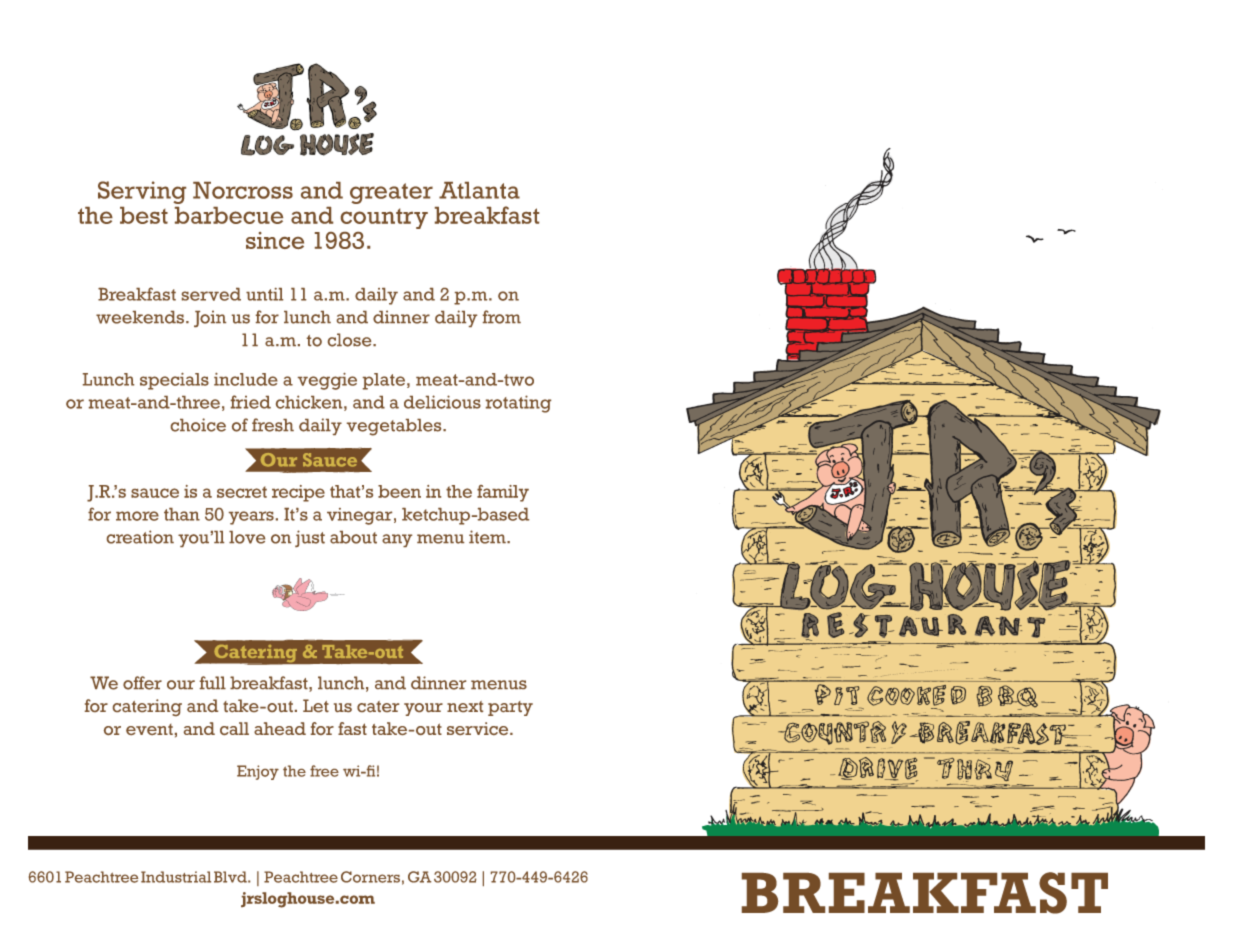 This document has width=1233, height=952. I want to click on country, so click(384, 218).
